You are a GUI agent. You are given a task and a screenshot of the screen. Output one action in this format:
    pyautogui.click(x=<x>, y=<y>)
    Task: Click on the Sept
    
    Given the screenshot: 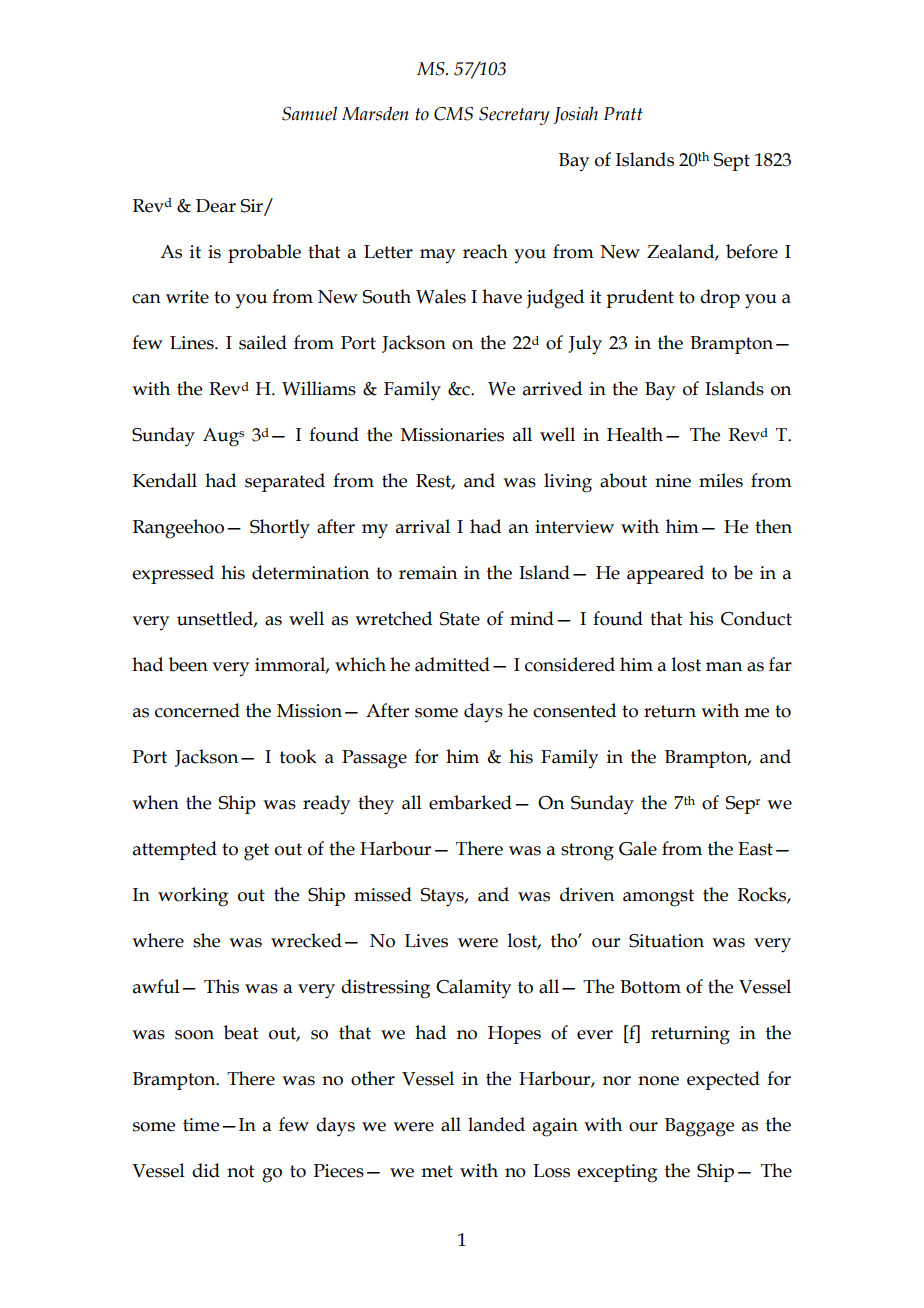 What is the action you would take?
    pyautogui.click(x=732, y=162)
